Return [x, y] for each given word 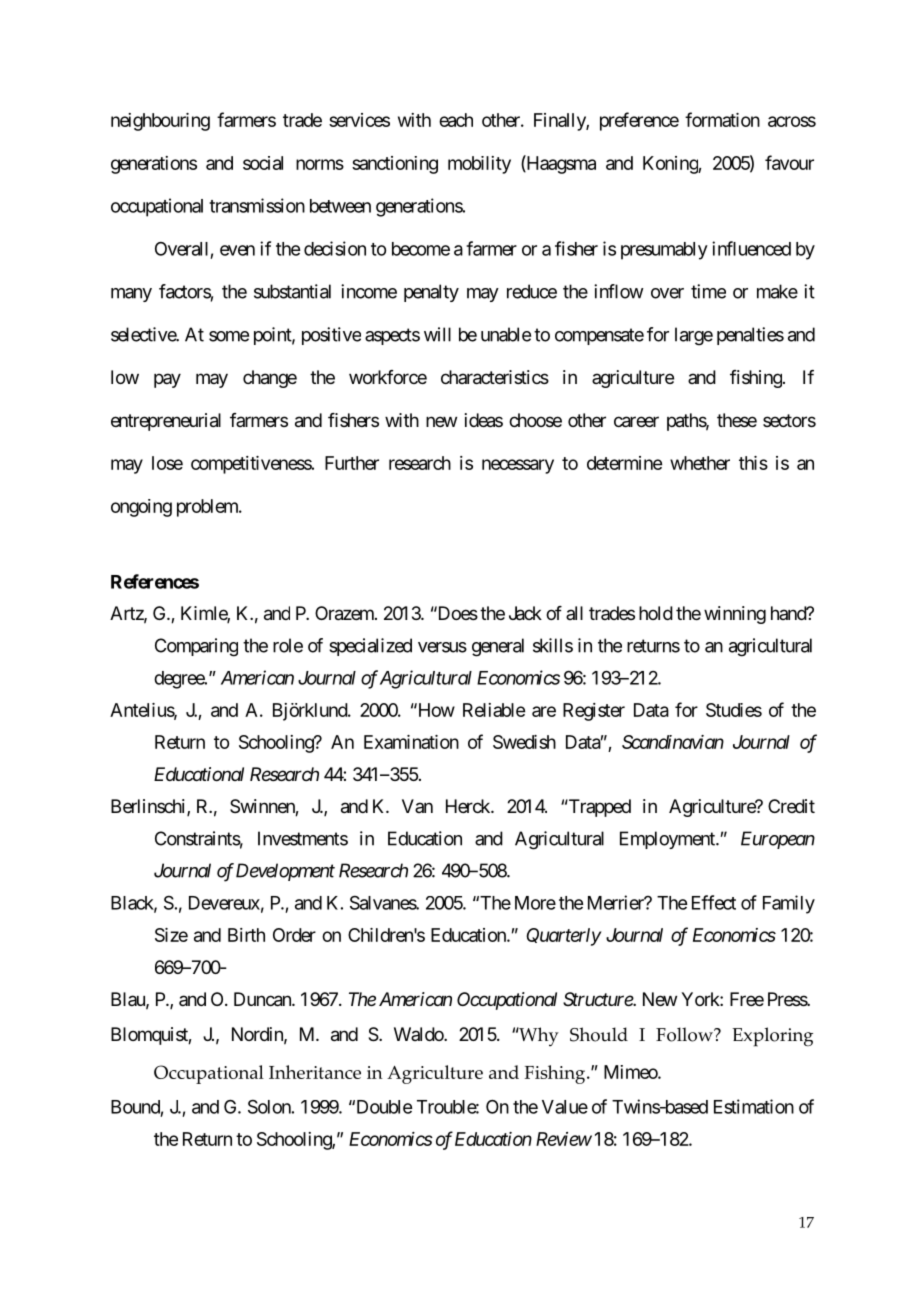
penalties [750, 336]
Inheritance [315, 1072]
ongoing [141, 508]
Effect [714, 902]
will [437, 334]
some [229, 336]
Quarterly [563, 937]
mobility [479, 165]
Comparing [196, 647]
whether [700, 463]
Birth [246, 935]
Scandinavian [673, 742]
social [263, 163]
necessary [518, 466]
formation [722, 119]
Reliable [494, 710]
